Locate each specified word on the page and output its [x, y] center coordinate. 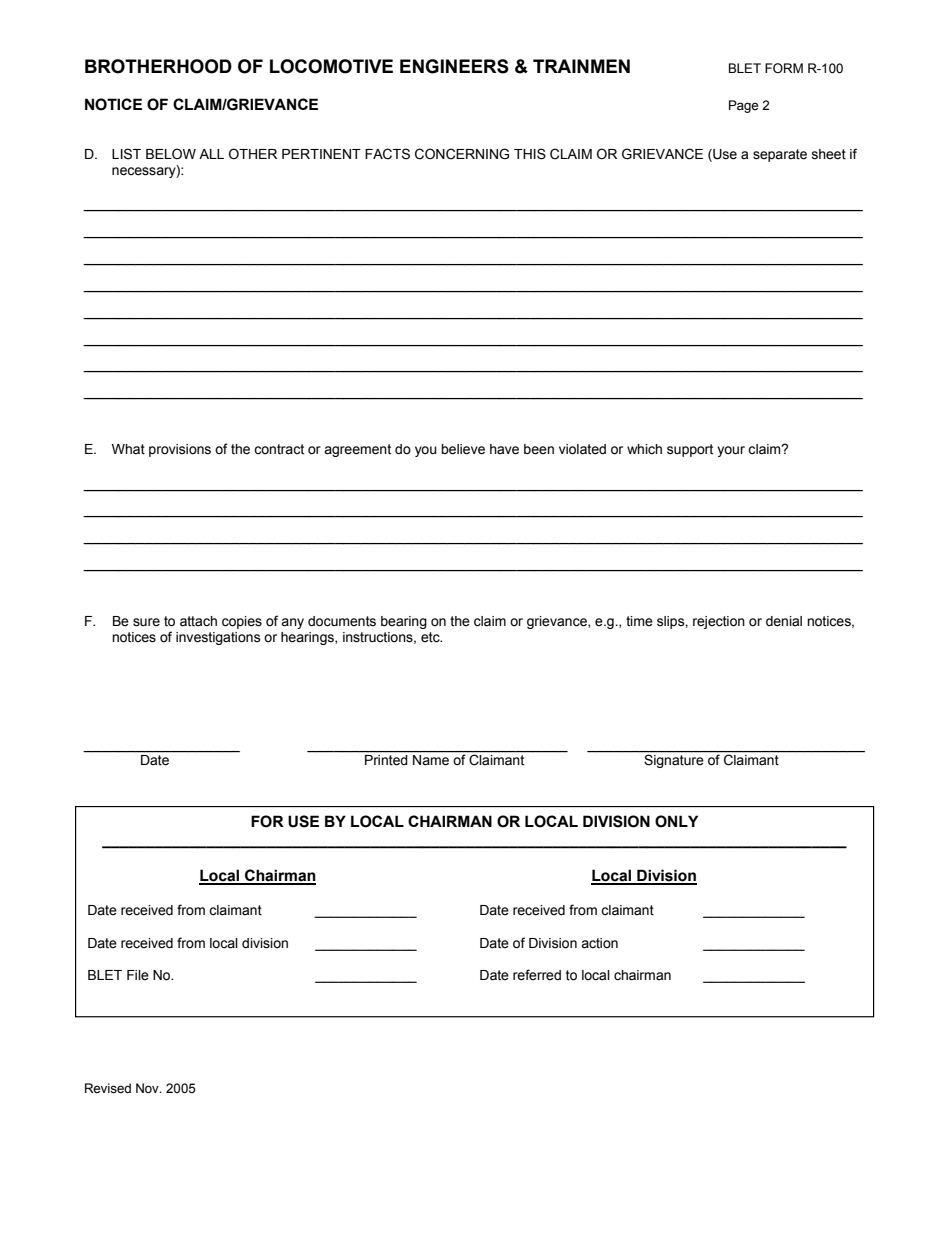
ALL [211, 154]
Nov [148, 1088]
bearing [404, 622]
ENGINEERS [454, 66]
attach [198, 621]
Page [743, 106]
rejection [719, 622]
